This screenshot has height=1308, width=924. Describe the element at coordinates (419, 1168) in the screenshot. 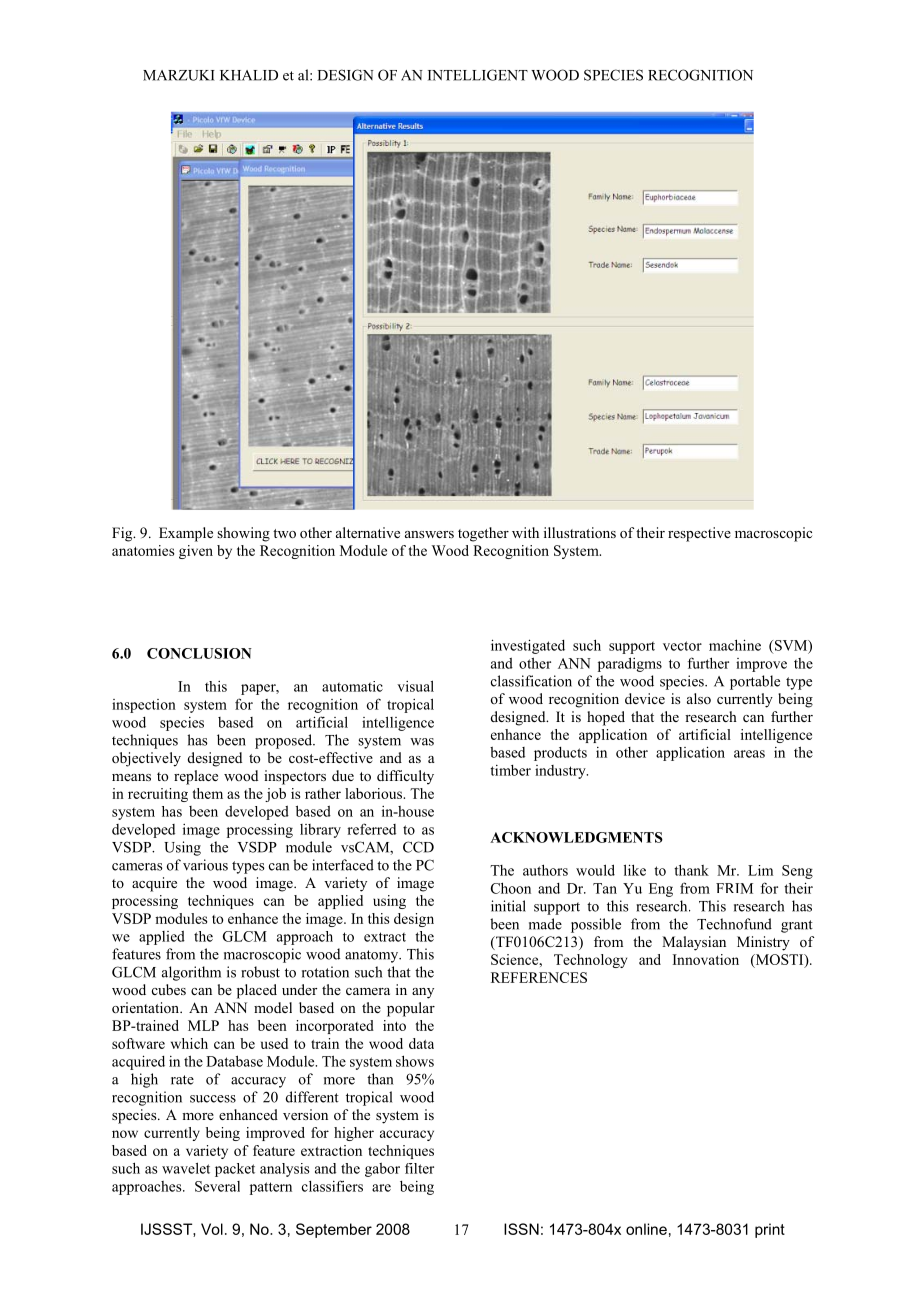

I see `filter` at that location.
